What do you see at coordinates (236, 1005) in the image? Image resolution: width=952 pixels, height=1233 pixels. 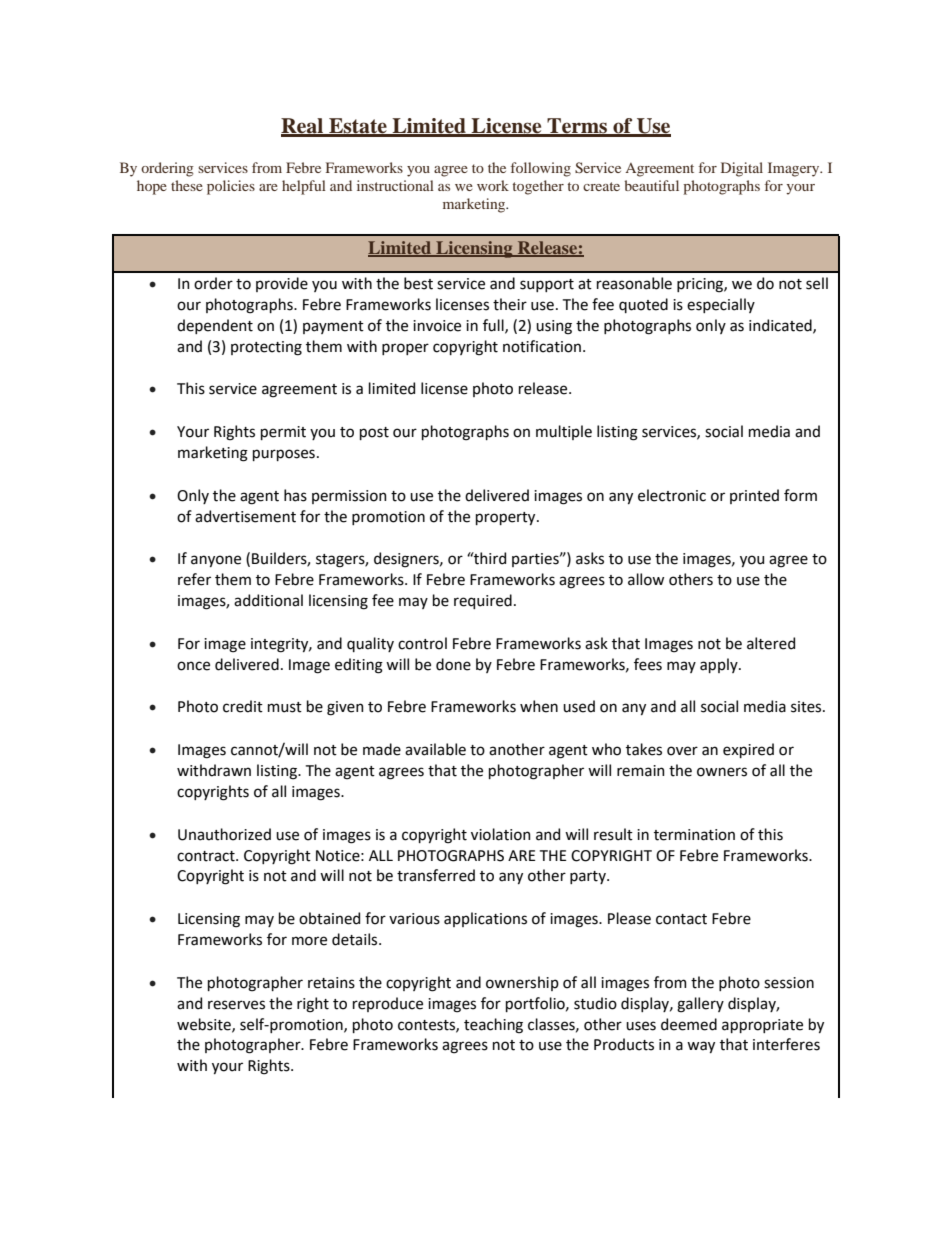 I see `reserves` at bounding box center [236, 1005].
